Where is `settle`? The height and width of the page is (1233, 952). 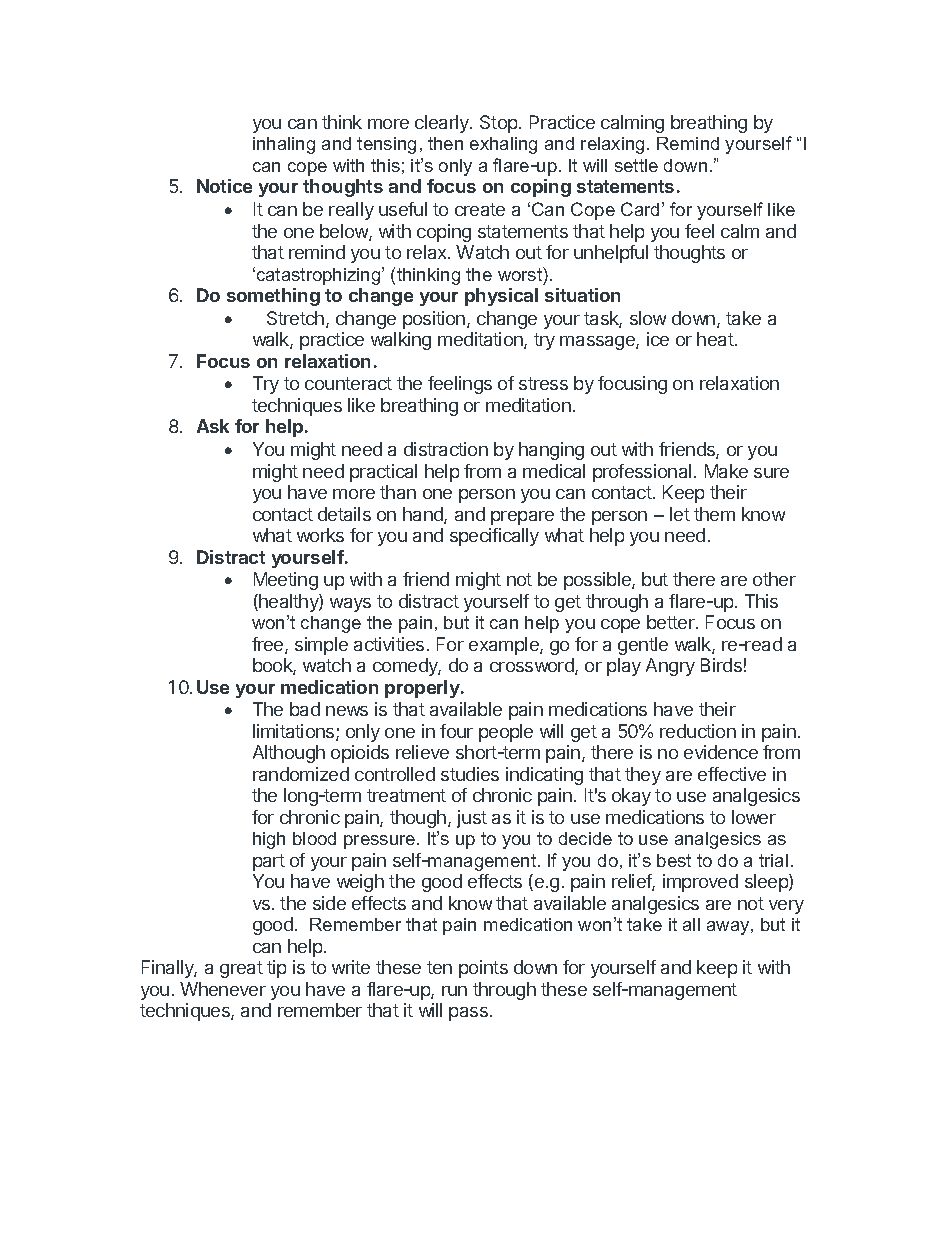
settle is located at coordinates (636, 165).
